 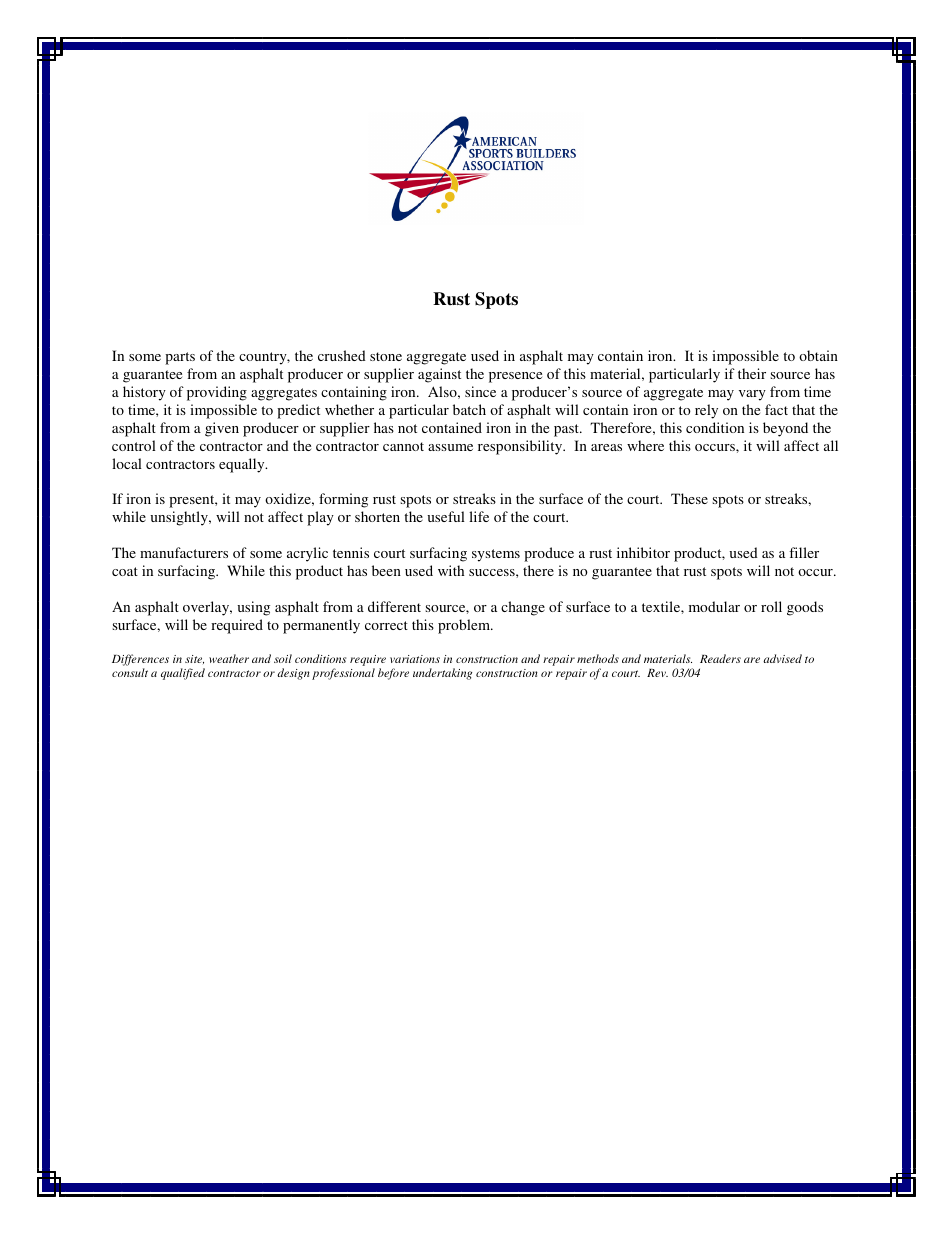 I want to click on assume, so click(x=450, y=447).
